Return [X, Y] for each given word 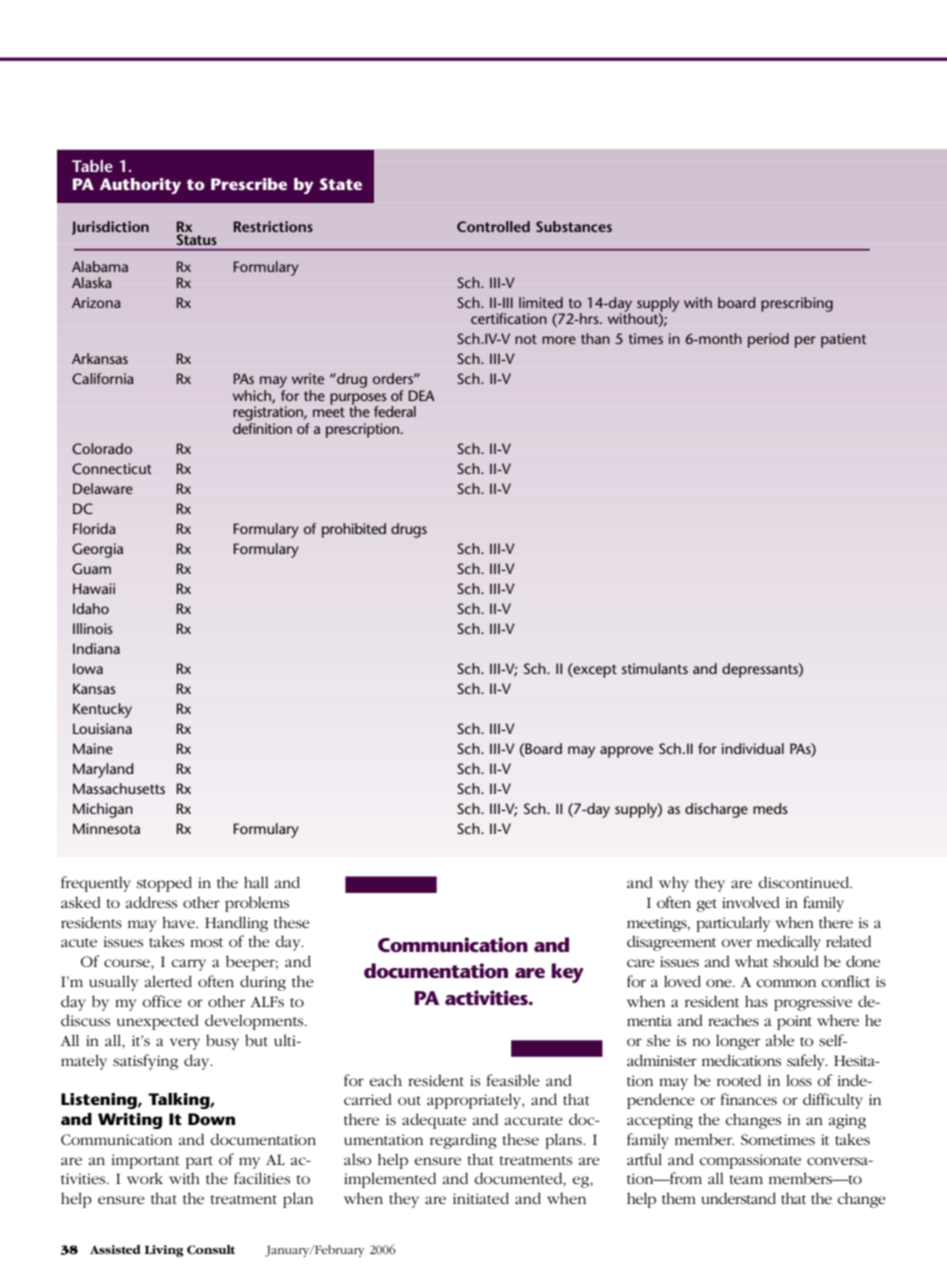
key [567, 973]
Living [164, 1251]
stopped [164, 884]
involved [751, 902]
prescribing [797, 304]
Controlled [493, 226]
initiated [481, 1198]
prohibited [354, 530]
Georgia [97, 550]
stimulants [655, 668]
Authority [140, 186]
